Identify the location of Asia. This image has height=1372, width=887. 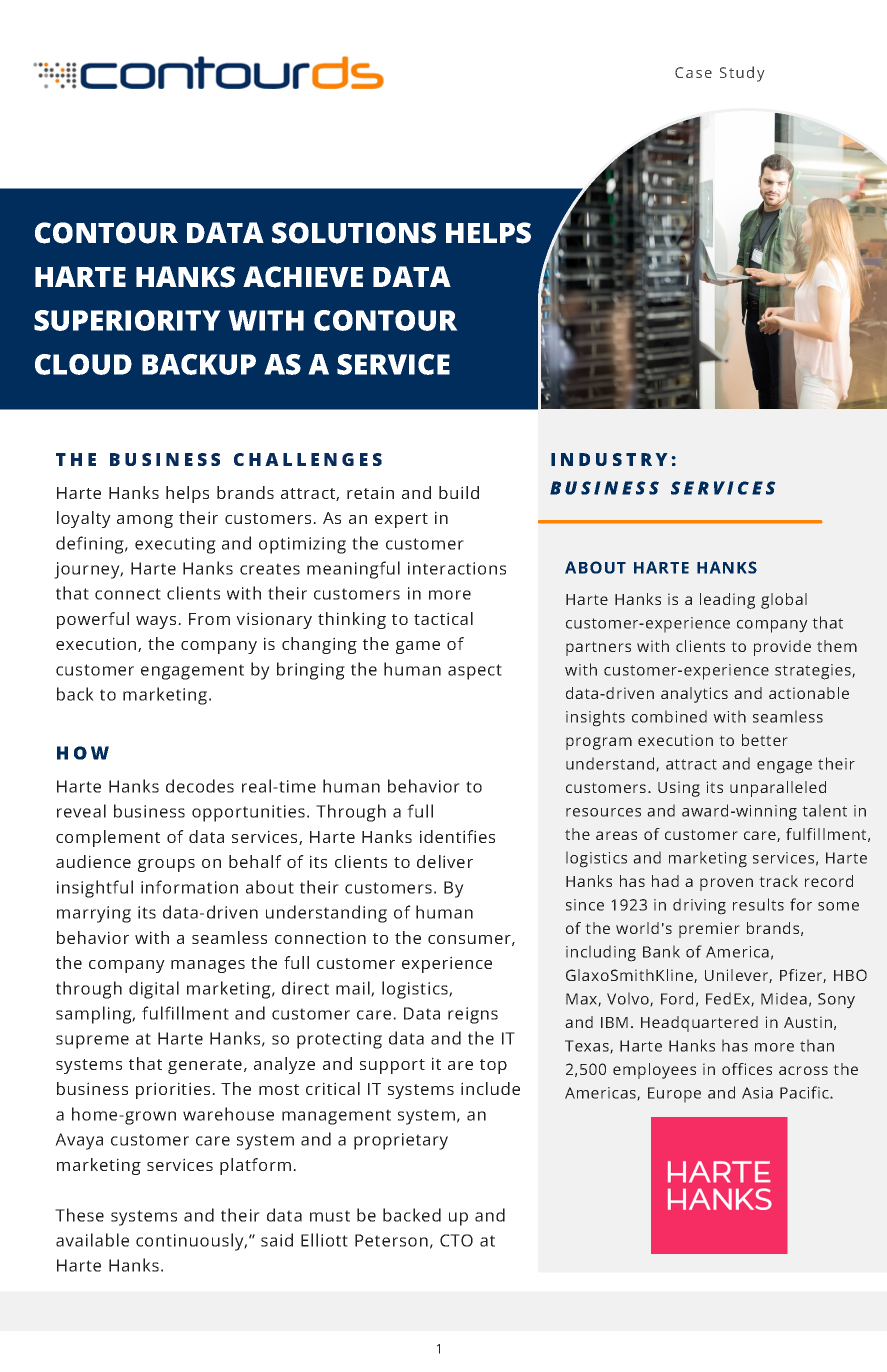
(757, 1093).
